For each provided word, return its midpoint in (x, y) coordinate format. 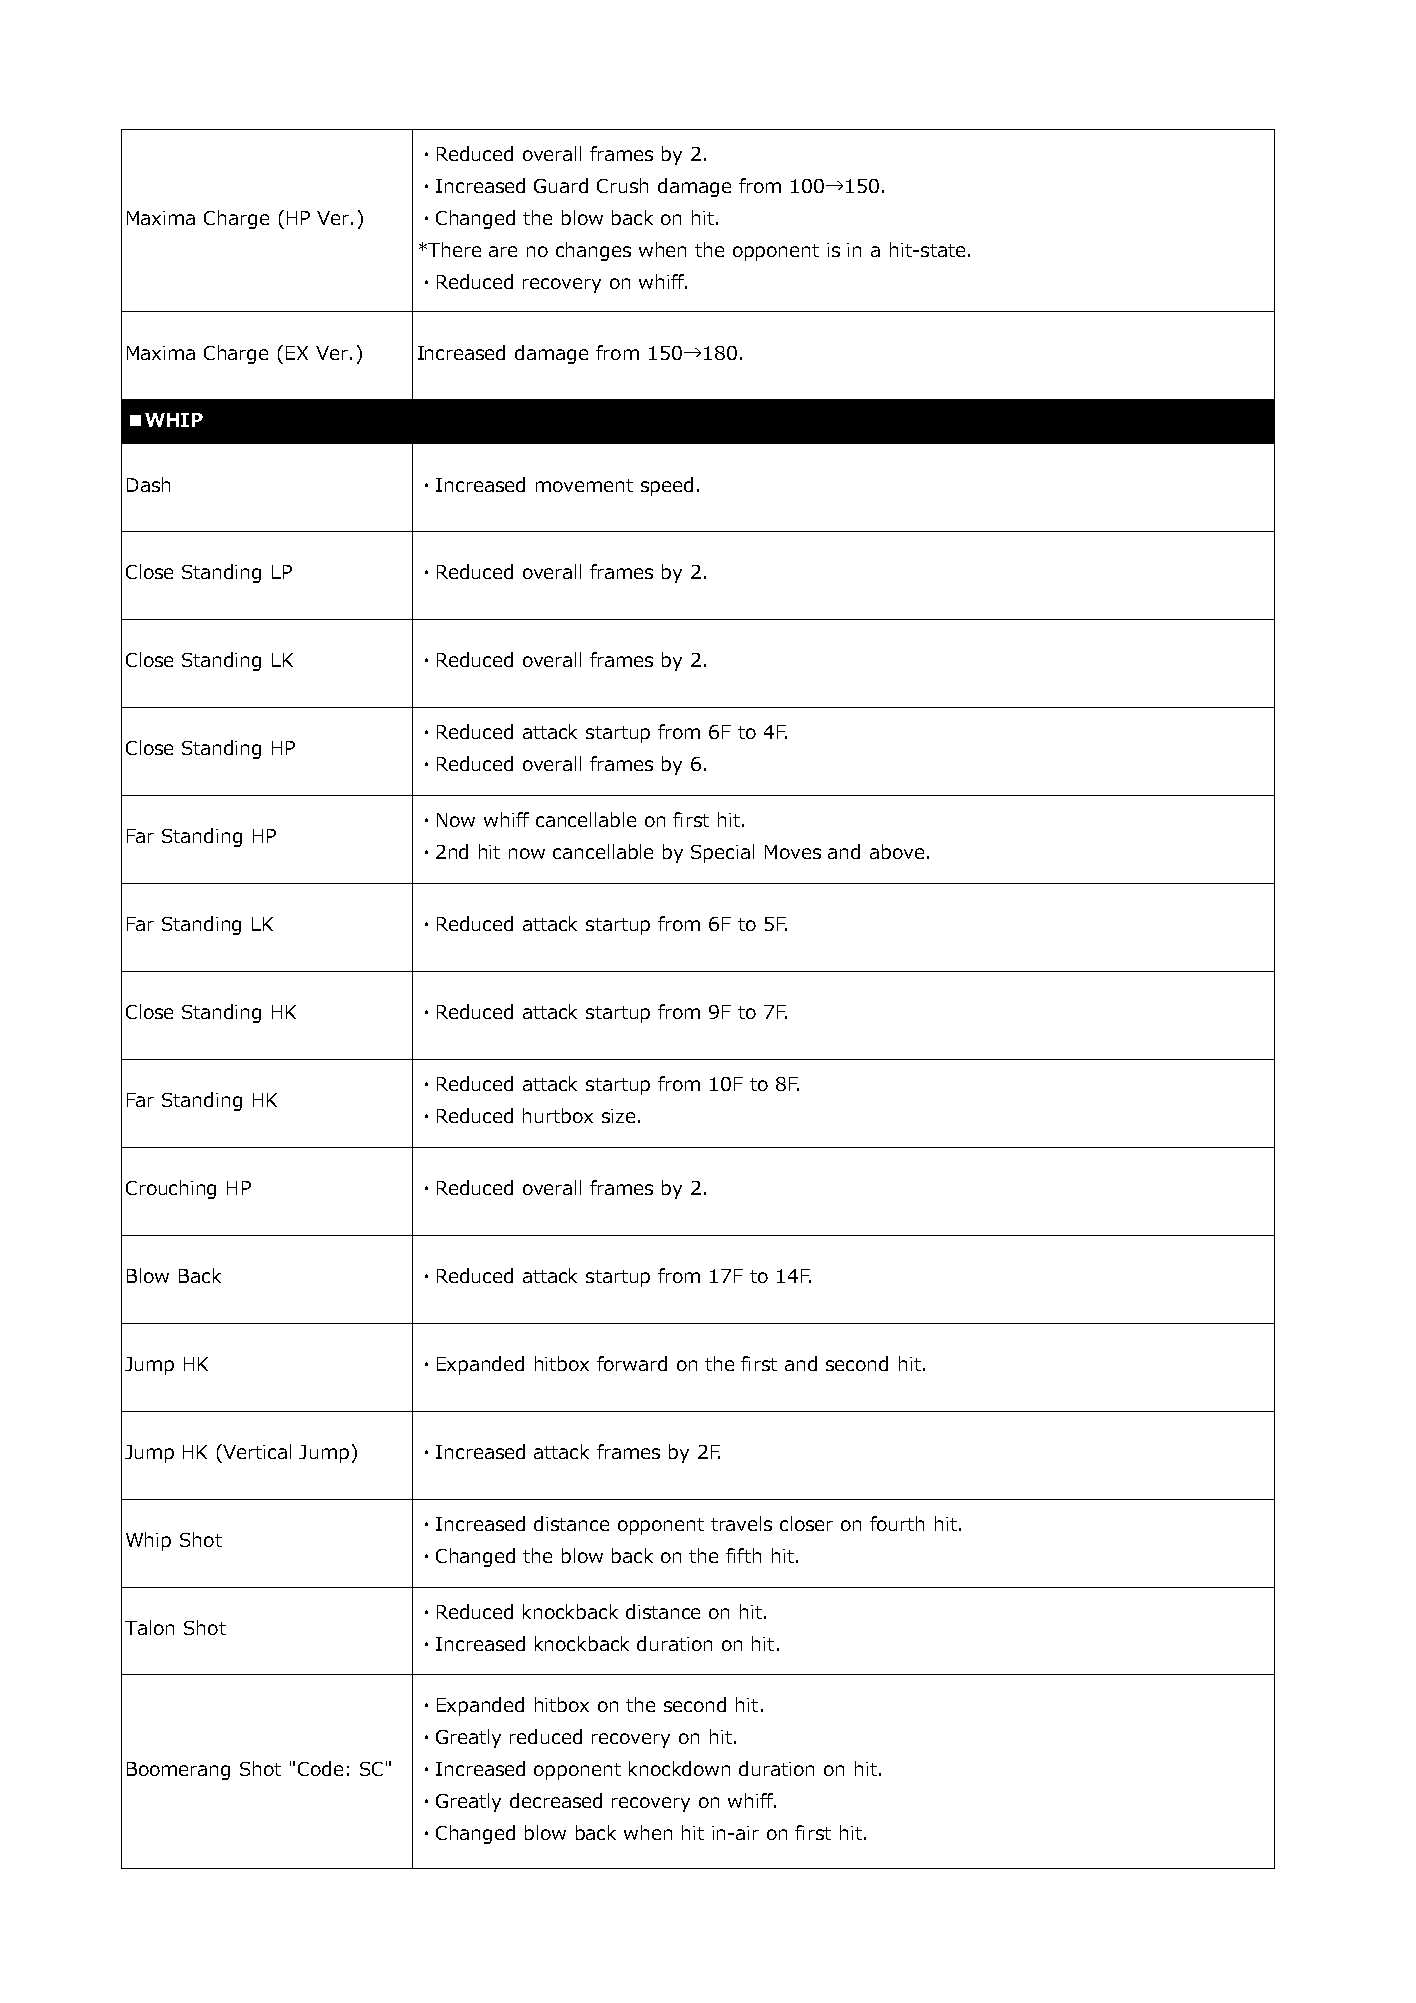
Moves (793, 852)
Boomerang (178, 1771)
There (453, 249)
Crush (622, 185)
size (618, 1116)
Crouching (171, 1189)
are (503, 251)
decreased (556, 1800)
